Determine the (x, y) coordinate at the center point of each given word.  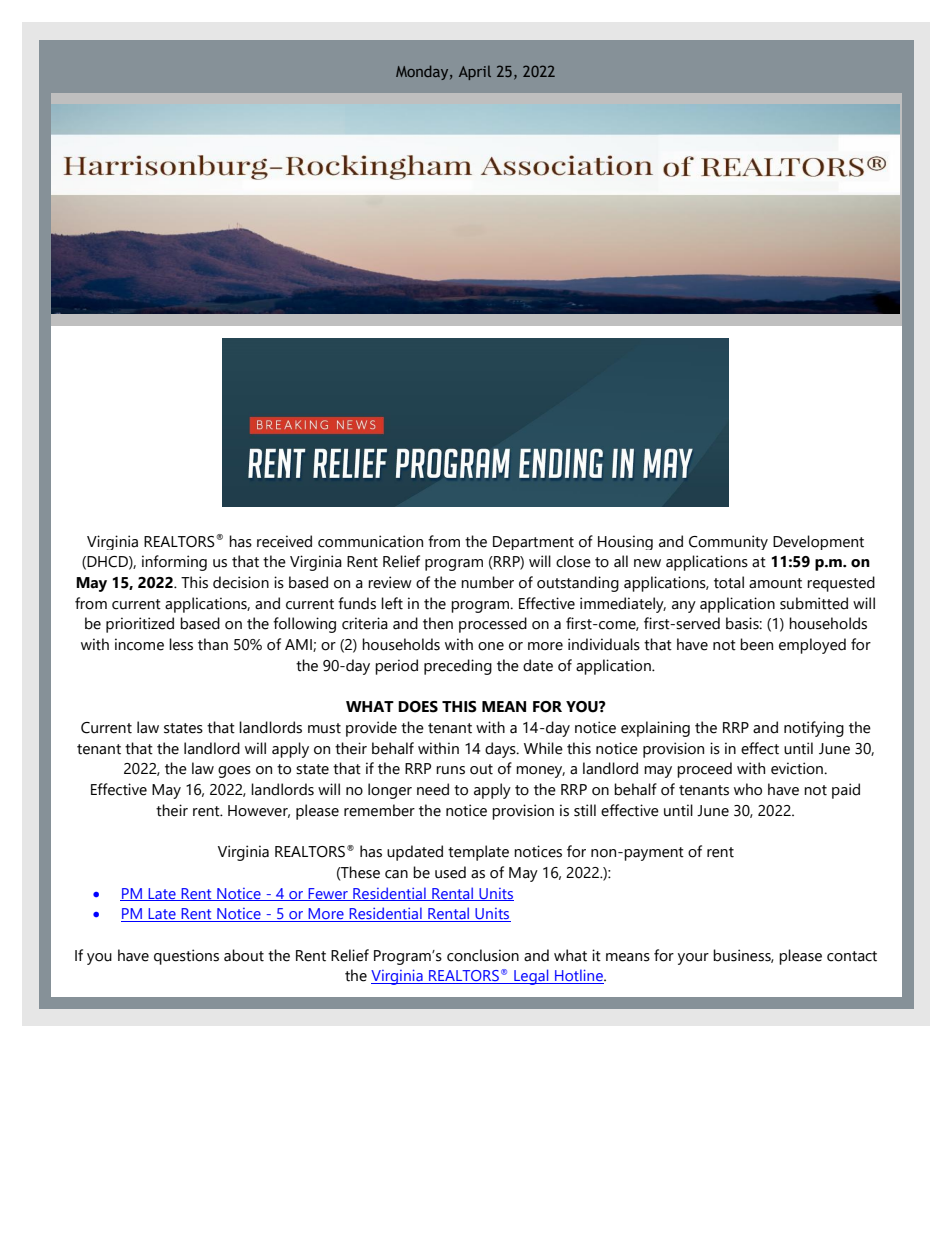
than (213, 644)
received (284, 541)
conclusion (483, 955)
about (244, 955)
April (475, 72)
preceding (458, 667)
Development (818, 542)
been (756, 644)
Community (728, 542)
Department (533, 543)
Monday (423, 72)
